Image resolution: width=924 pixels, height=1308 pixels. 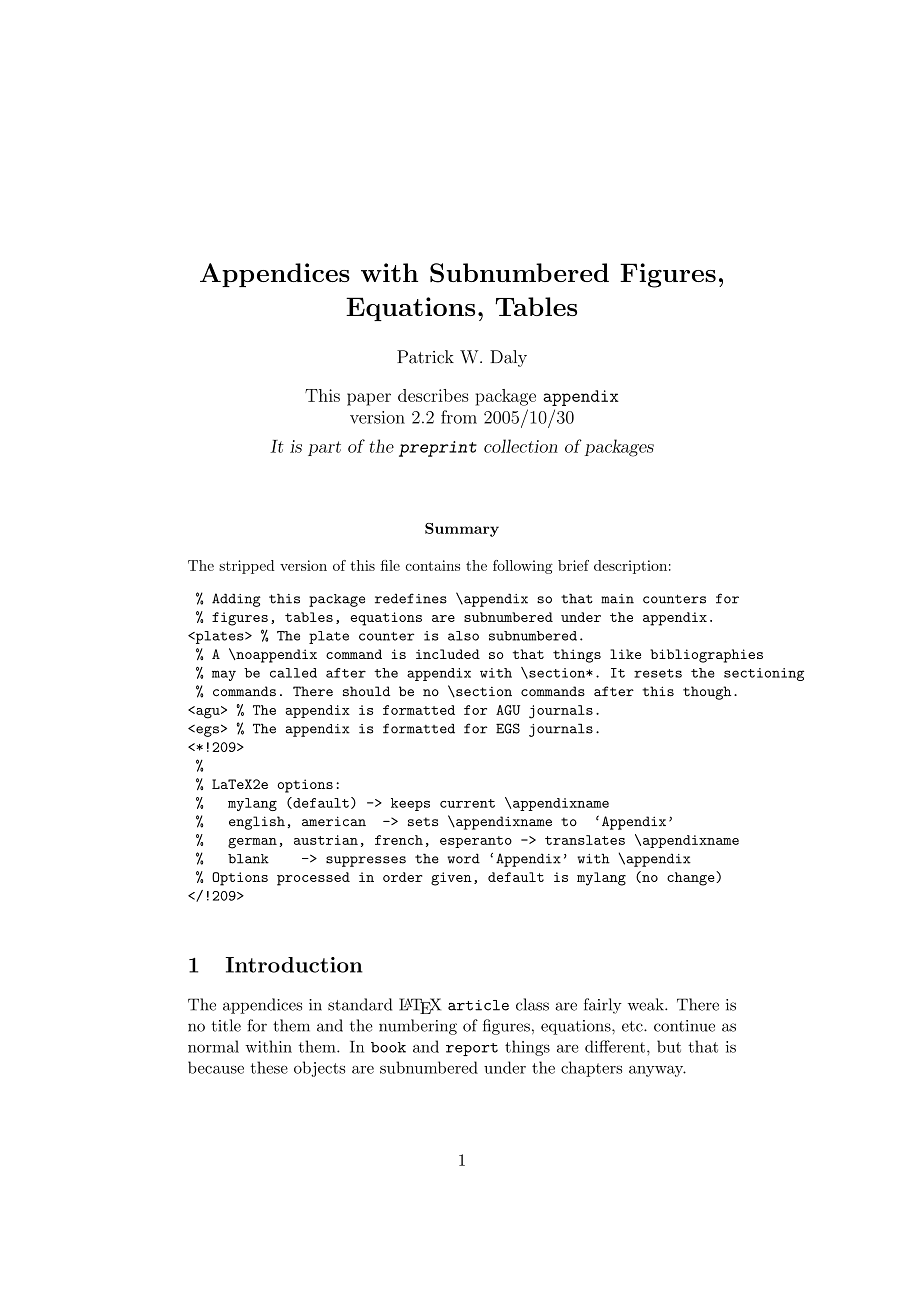 What do you see at coordinates (462, 530) in the screenshot?
I see `Summary` at bounding box center [462, 530].
